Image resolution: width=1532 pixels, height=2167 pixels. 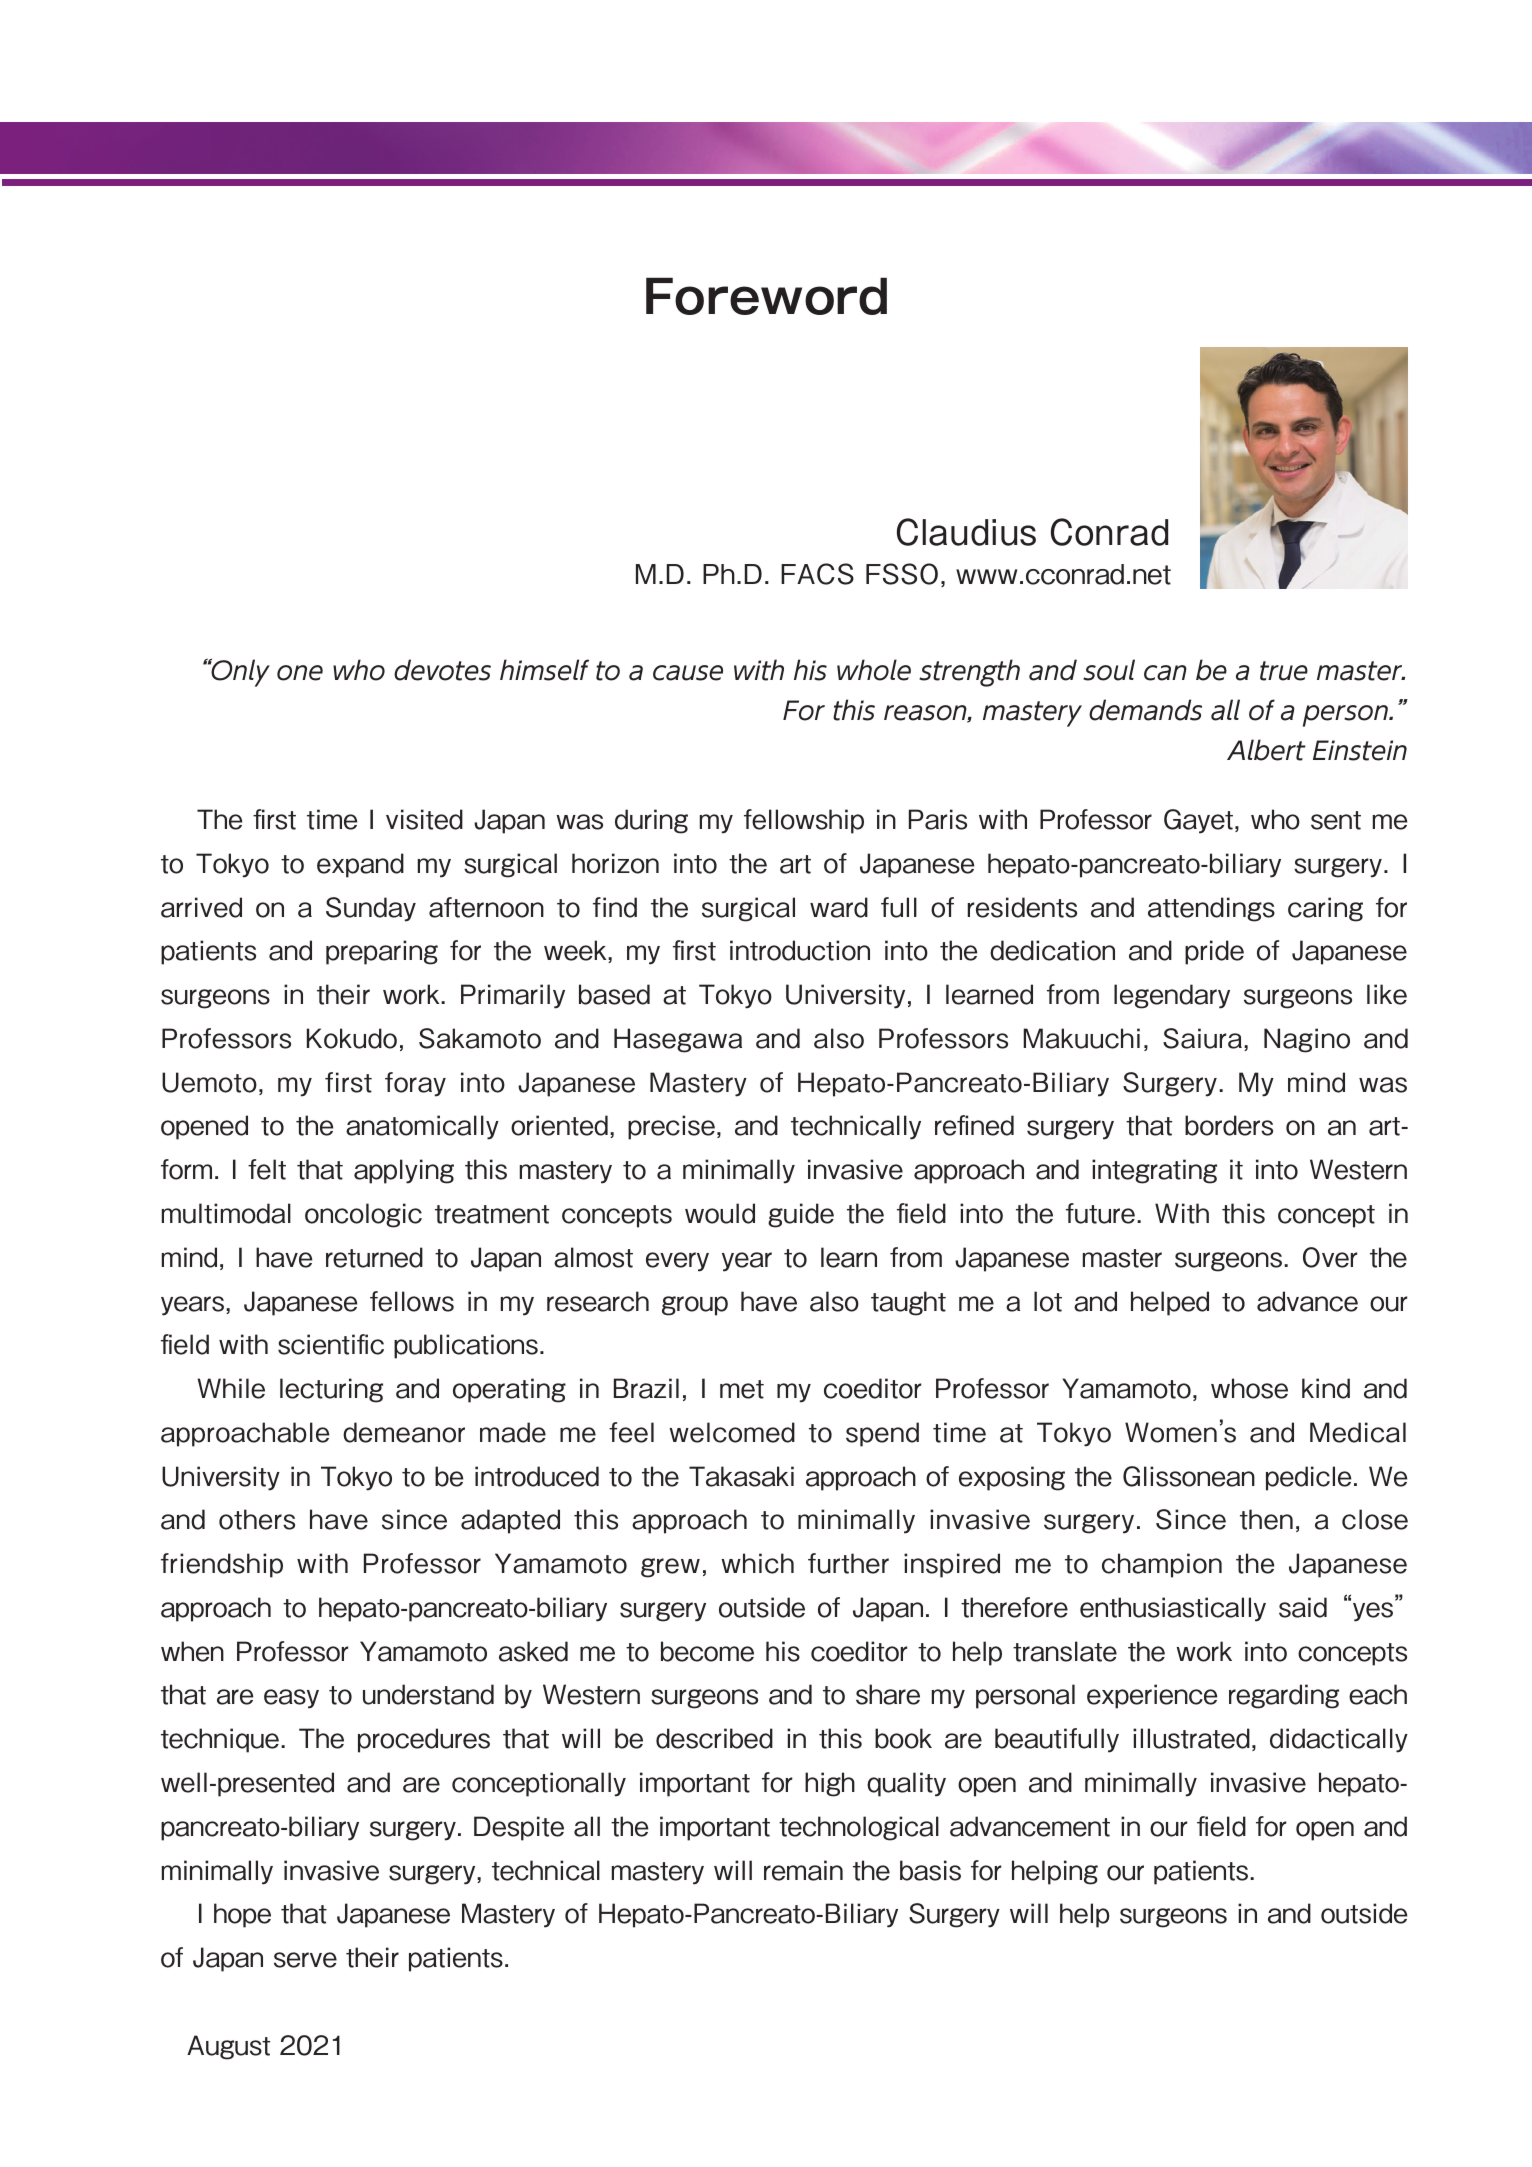 What do you see at coordinates (766, 296) in the screenshot?
I see `Foreword` at bounding box center [766, 296].
